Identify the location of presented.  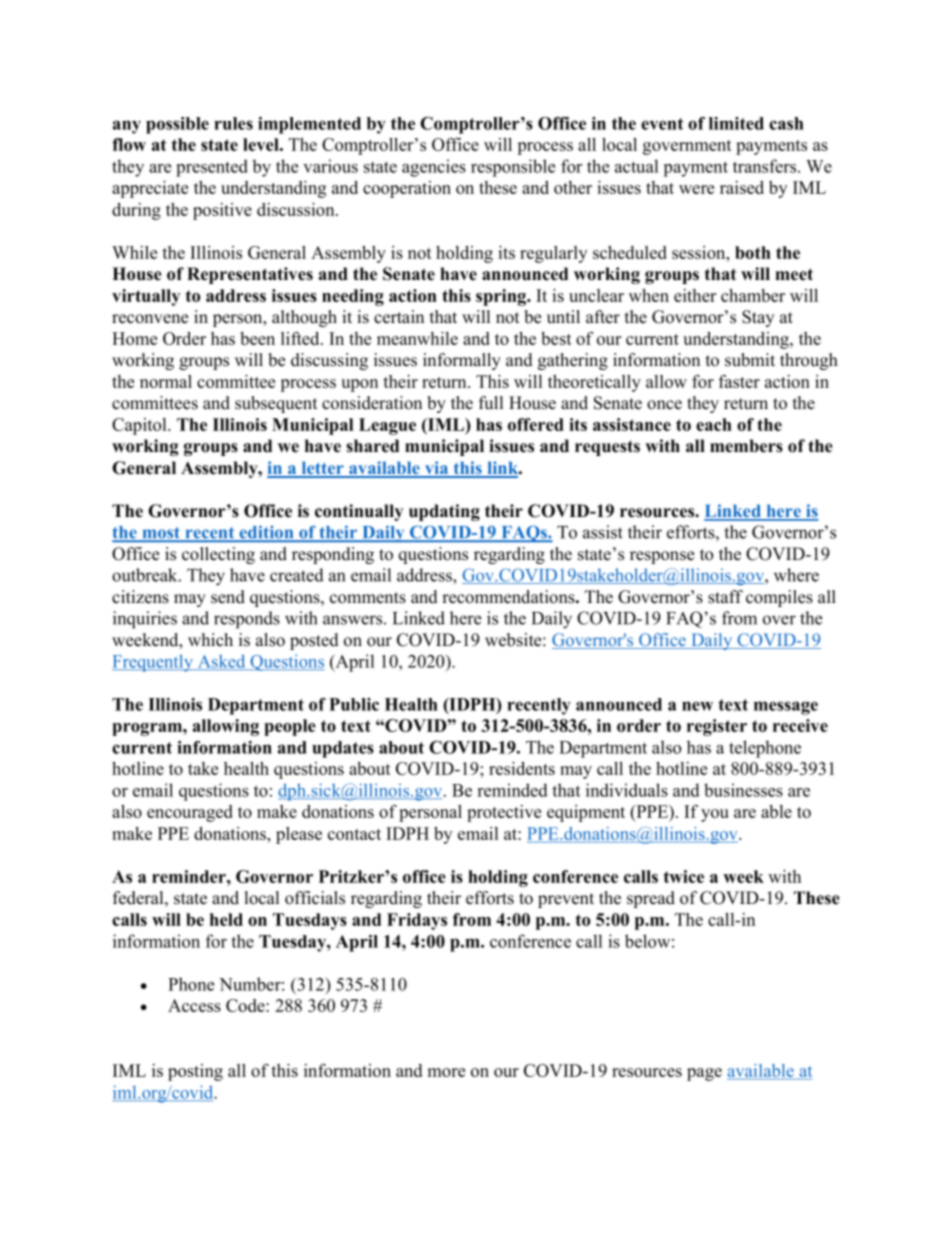
(212, 168).
